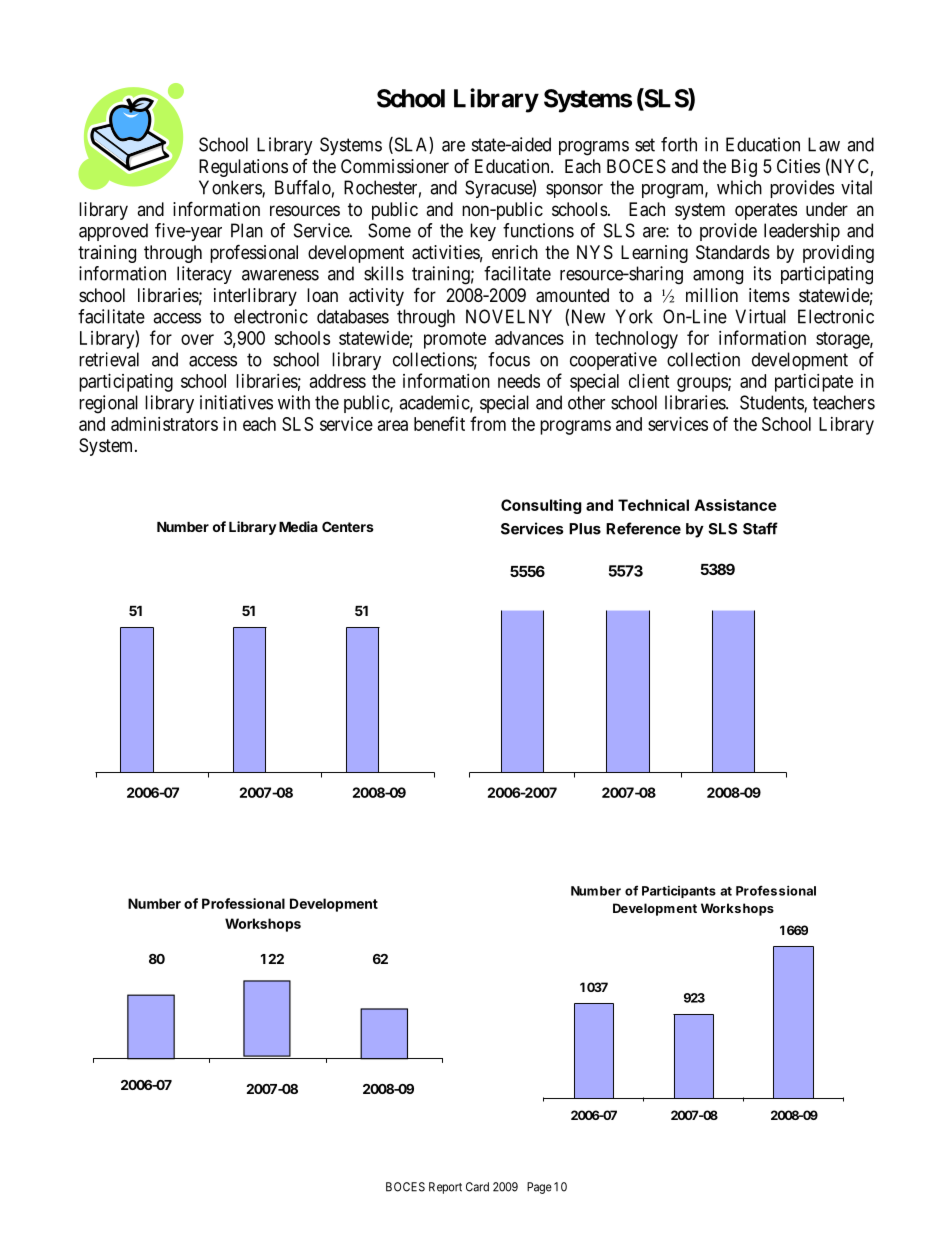  What do you see at coordinates (483, 232) in the document?
I see `key` at bounding box center [483, 232].
